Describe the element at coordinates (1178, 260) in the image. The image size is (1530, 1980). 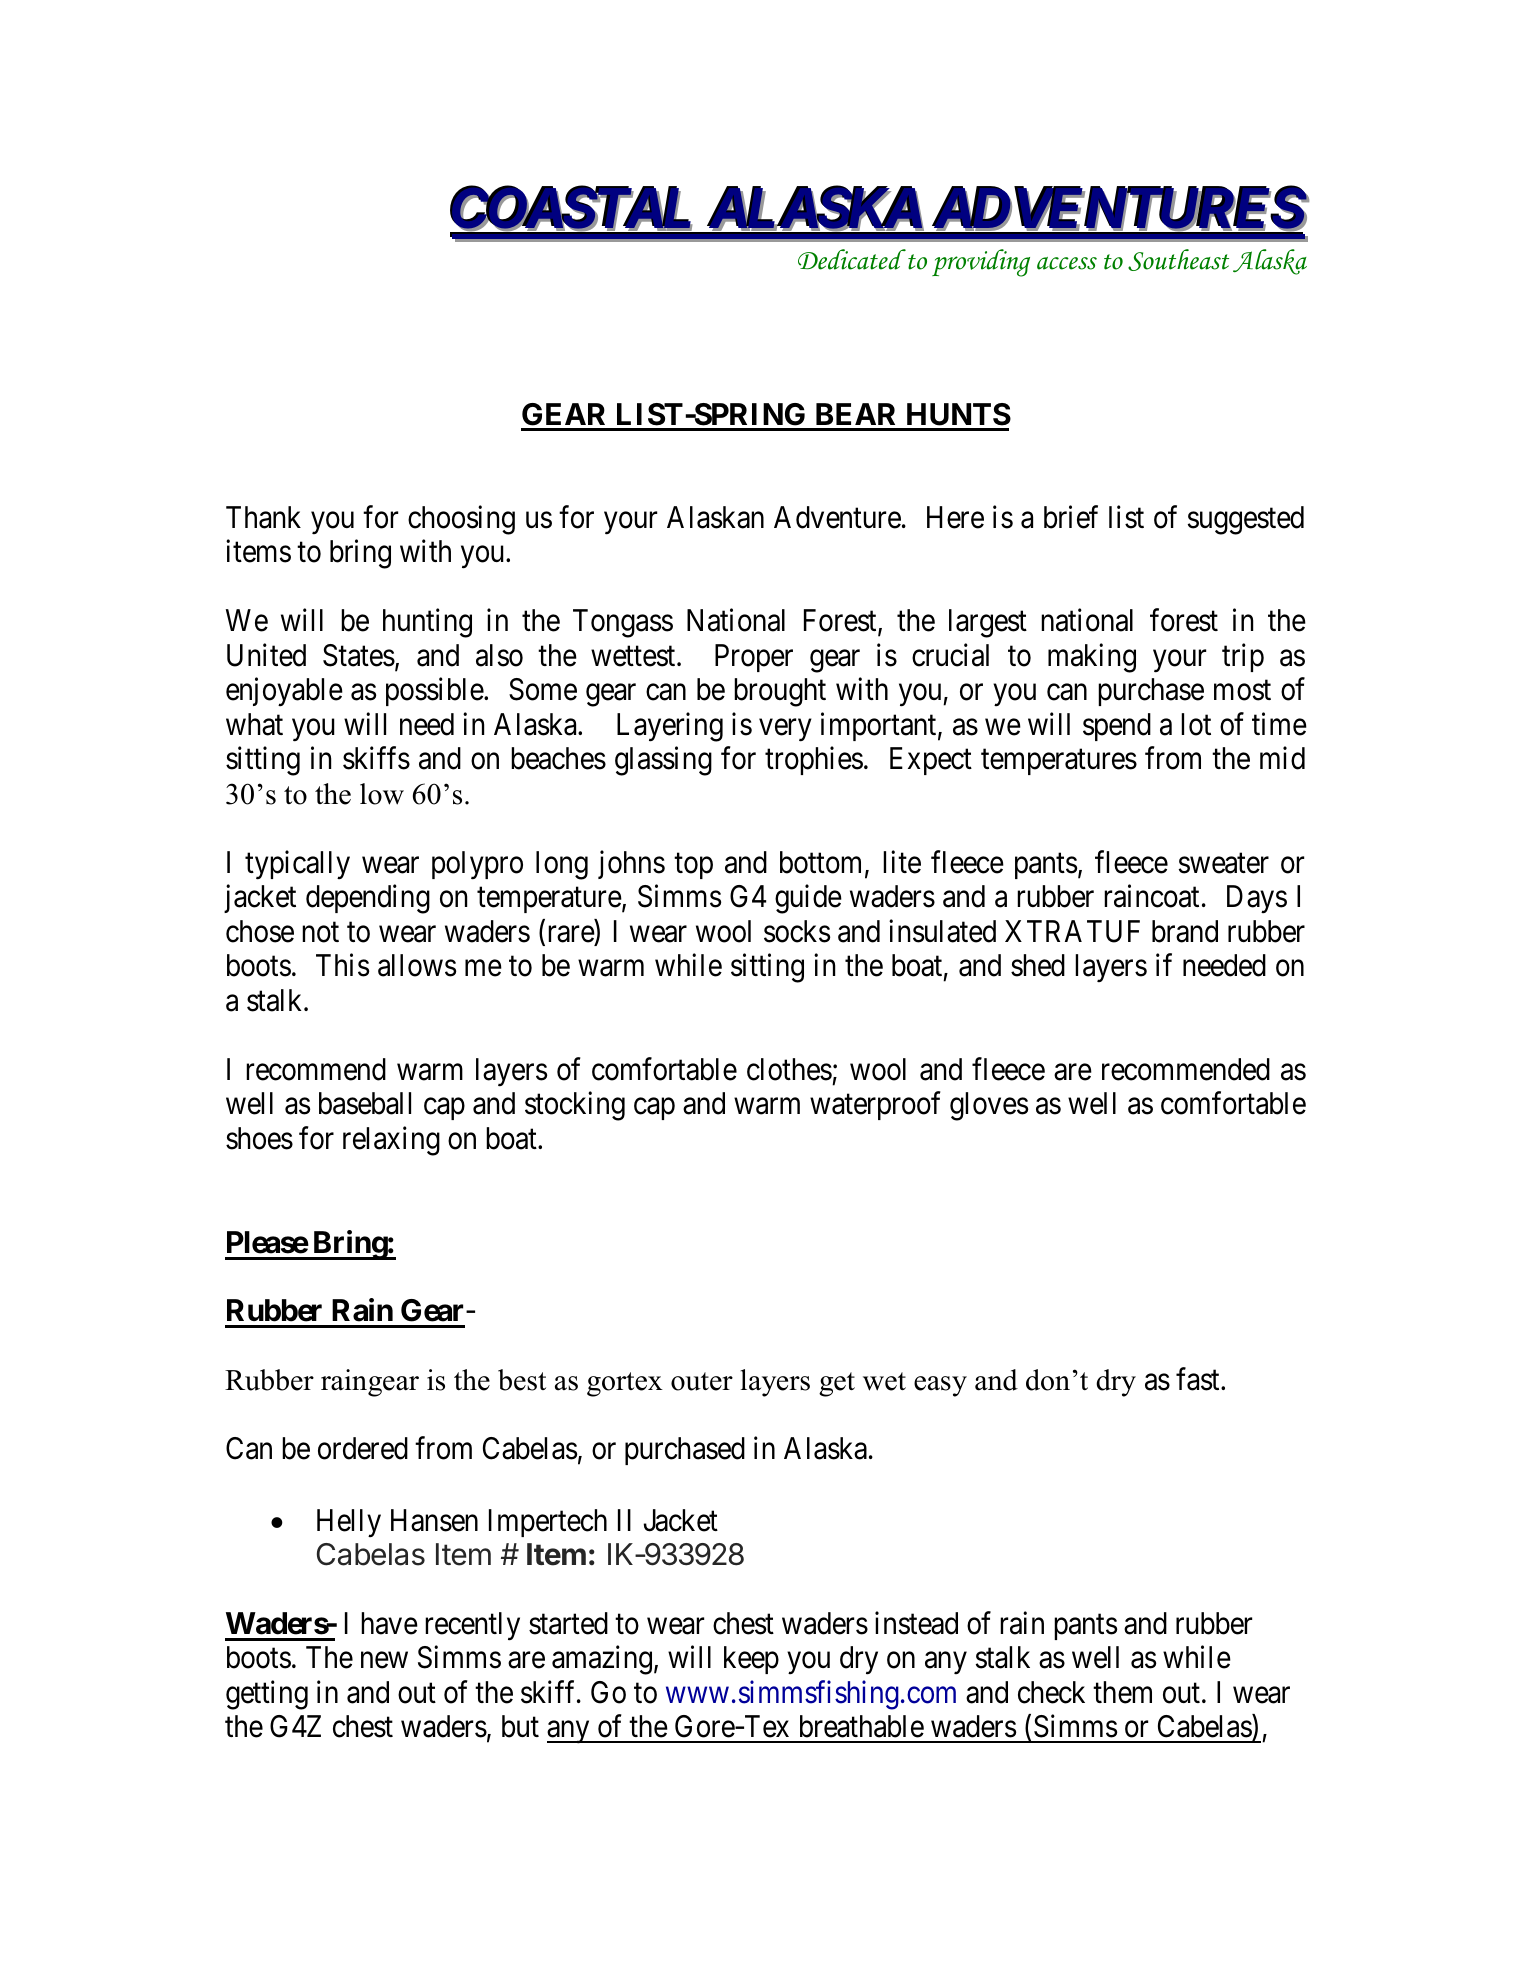
I see `Southeast` at that location.
